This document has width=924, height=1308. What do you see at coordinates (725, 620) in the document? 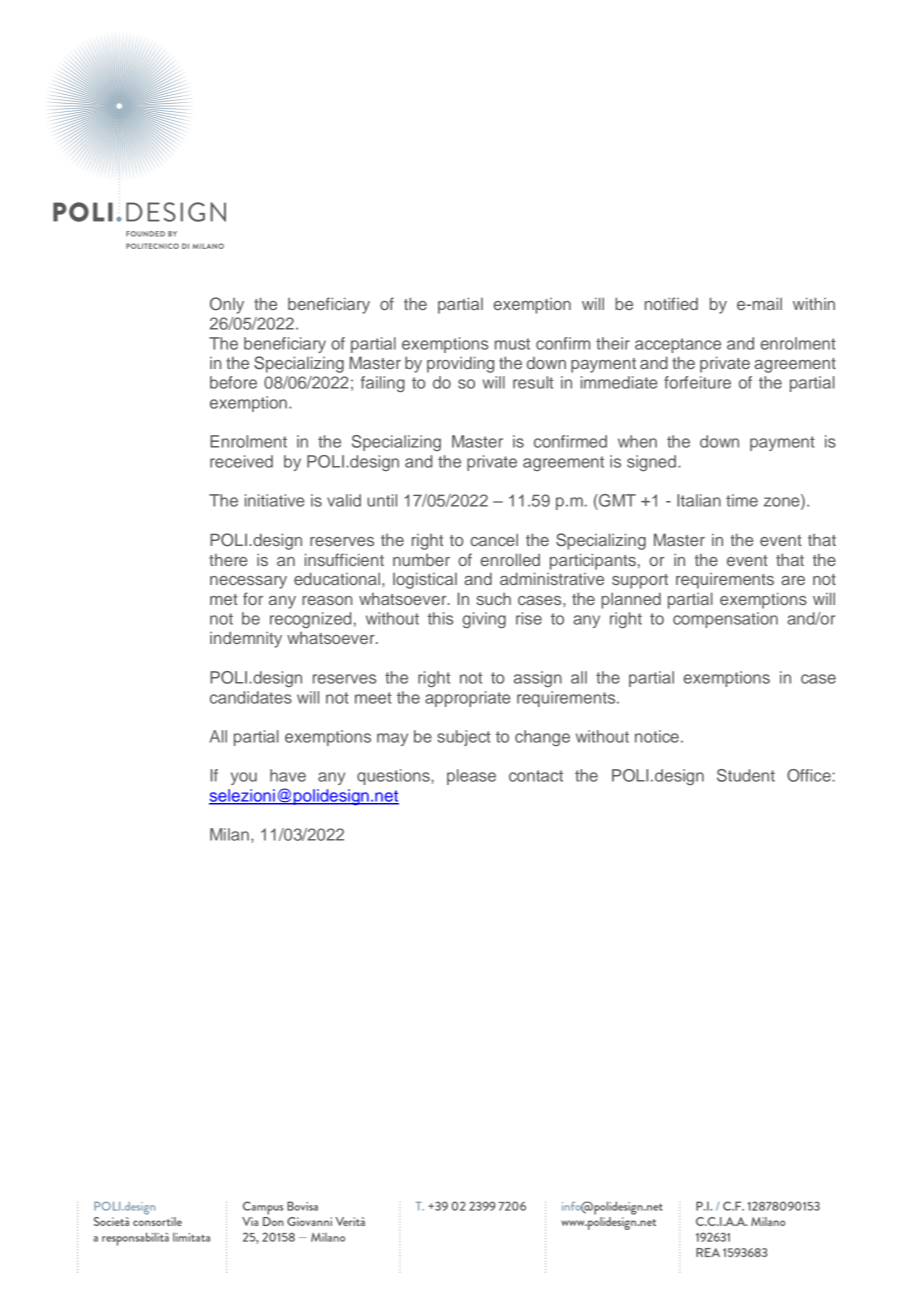
I see `compensation` at bounding box center [725, 620].
